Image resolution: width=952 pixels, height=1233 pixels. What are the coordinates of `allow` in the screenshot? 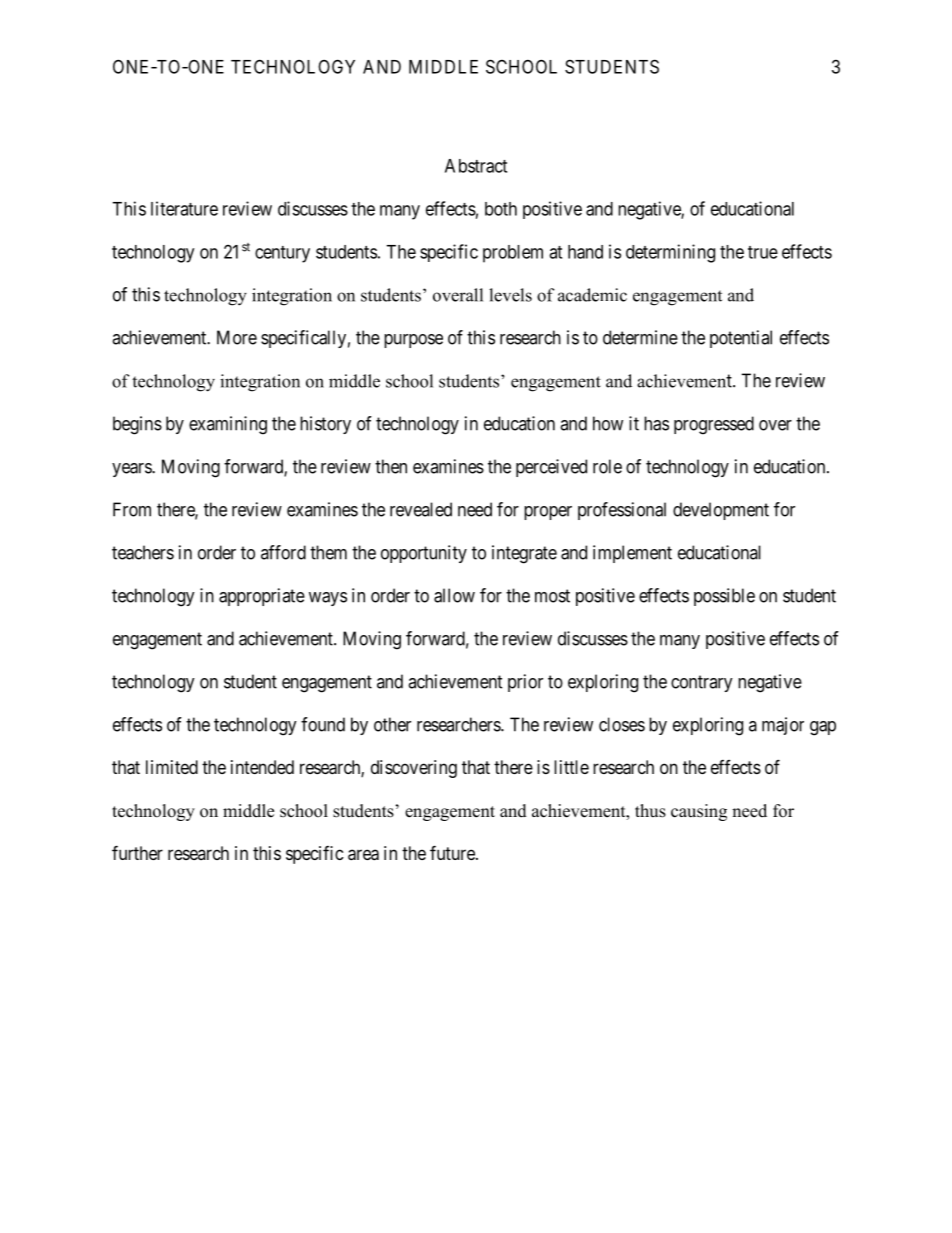 It's located at (454, 595).
